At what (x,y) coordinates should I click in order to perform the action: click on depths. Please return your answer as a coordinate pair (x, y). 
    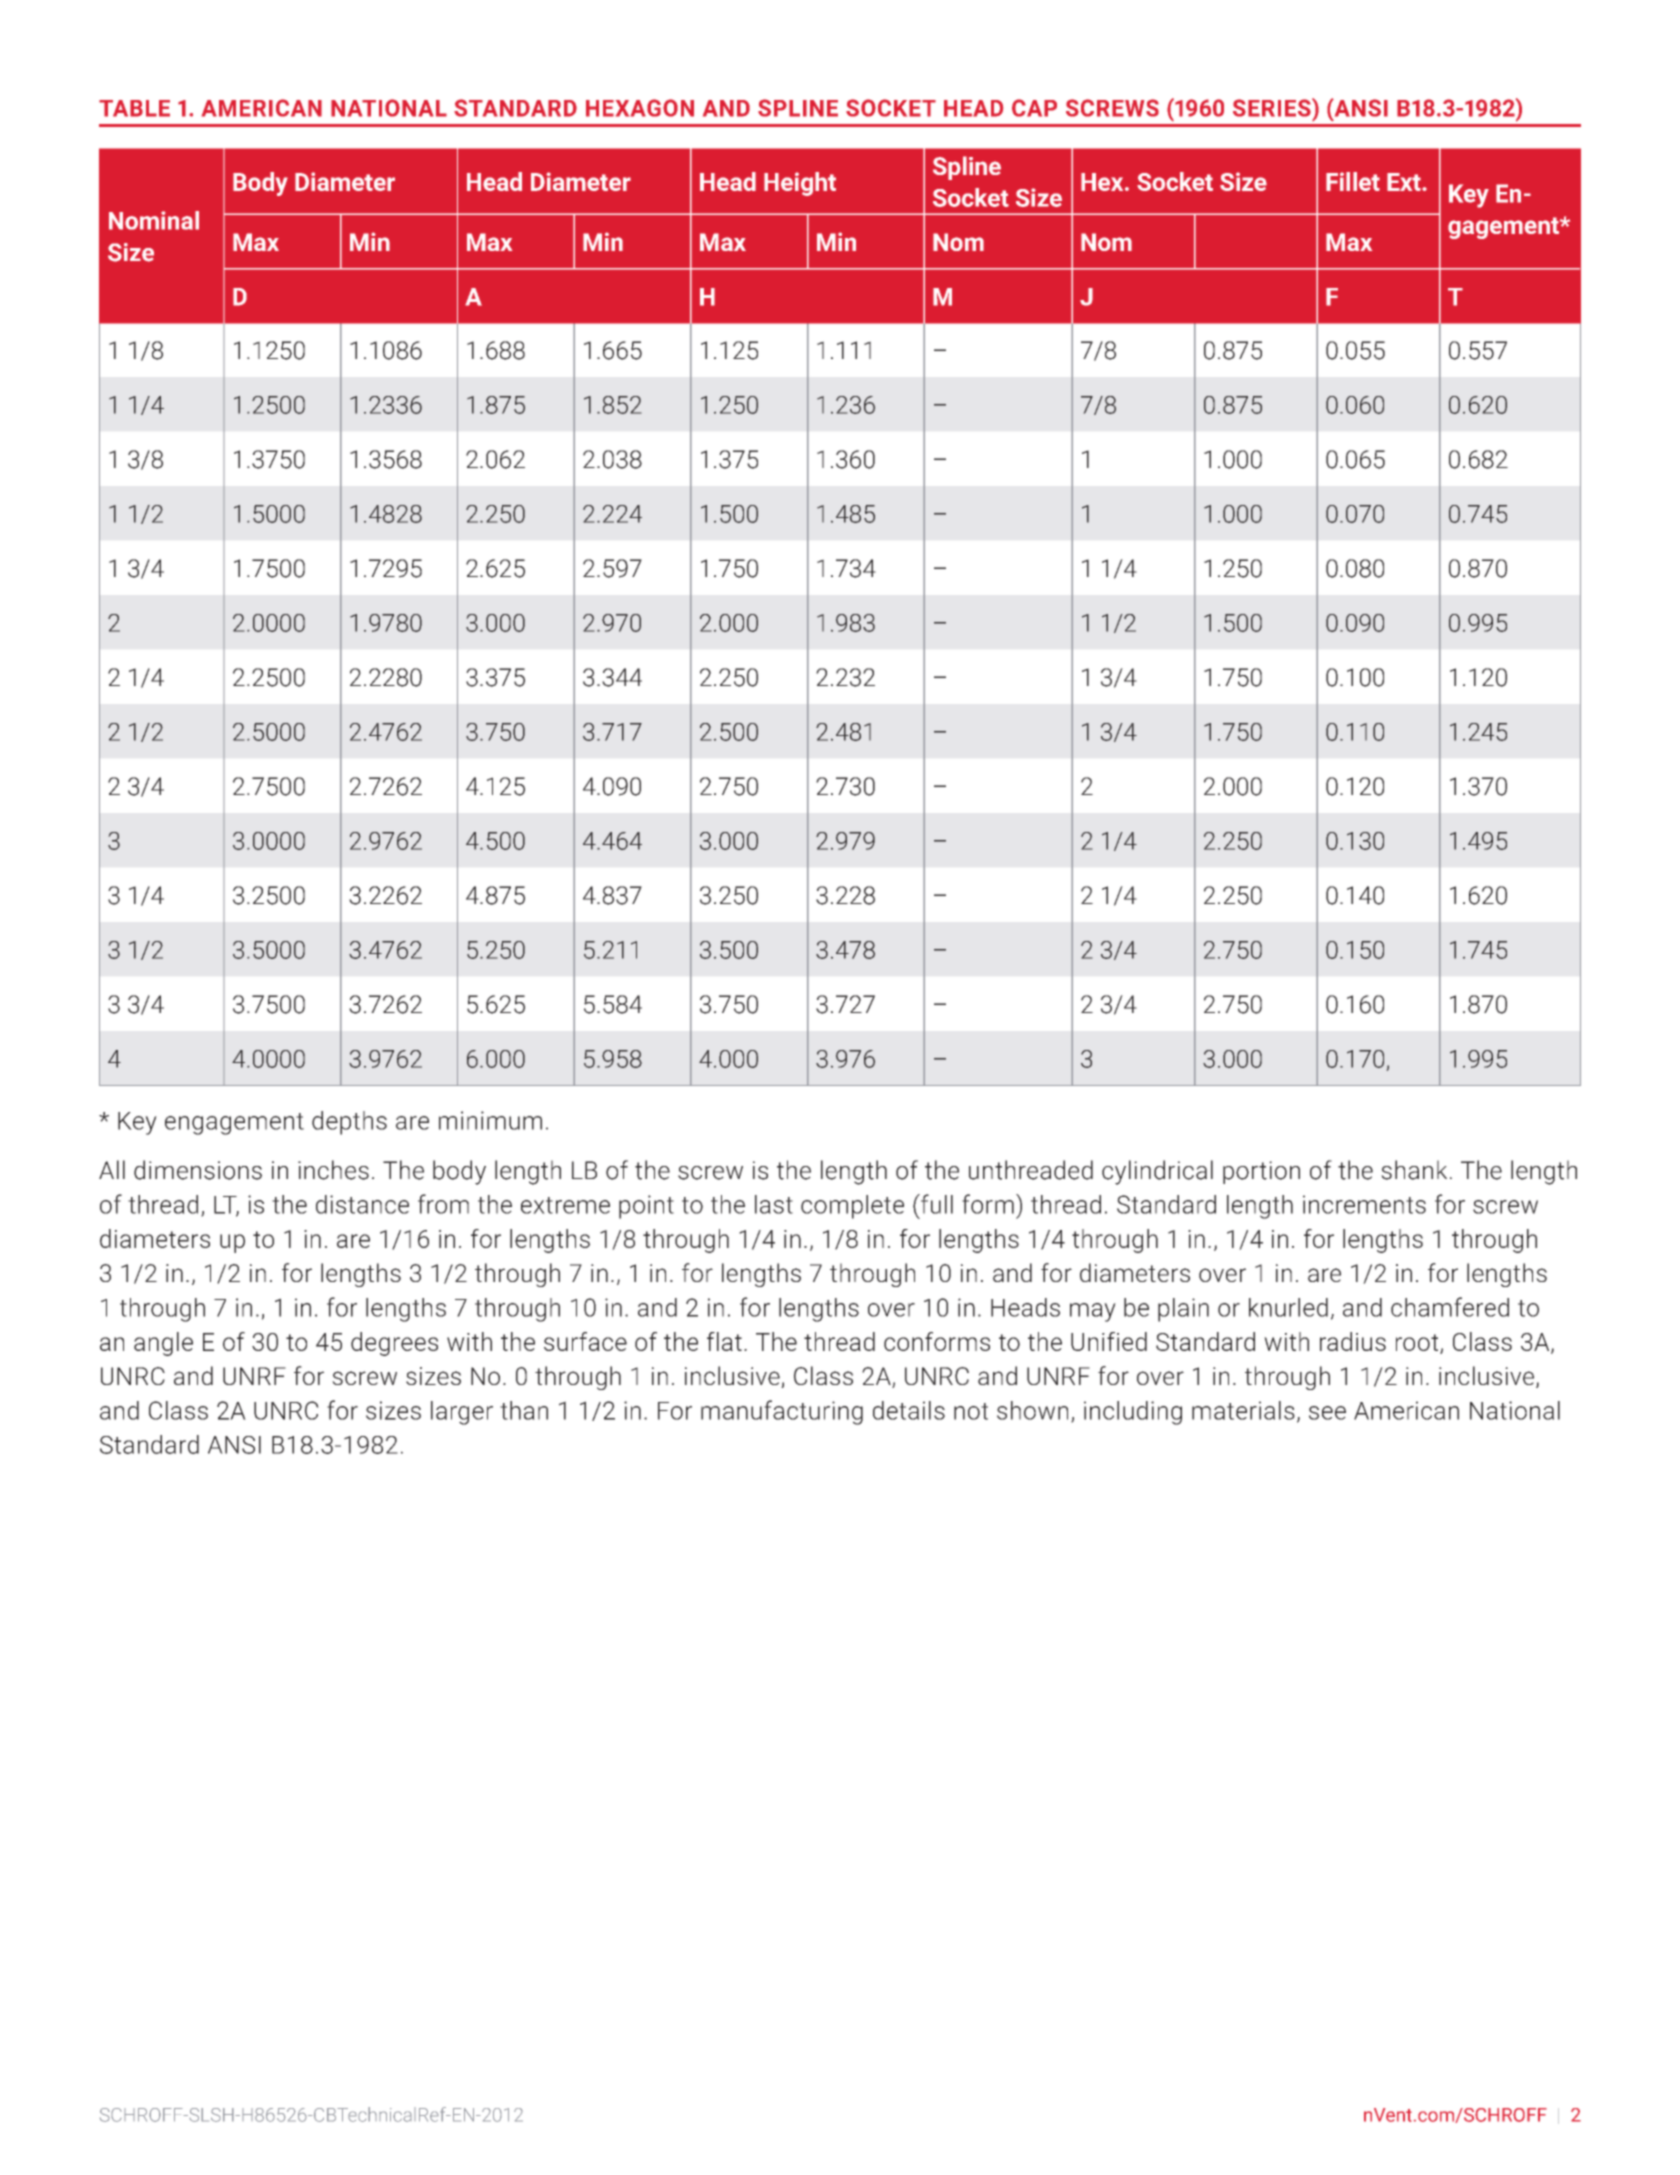
    Looking at the image, I should click on (349, 1123).
